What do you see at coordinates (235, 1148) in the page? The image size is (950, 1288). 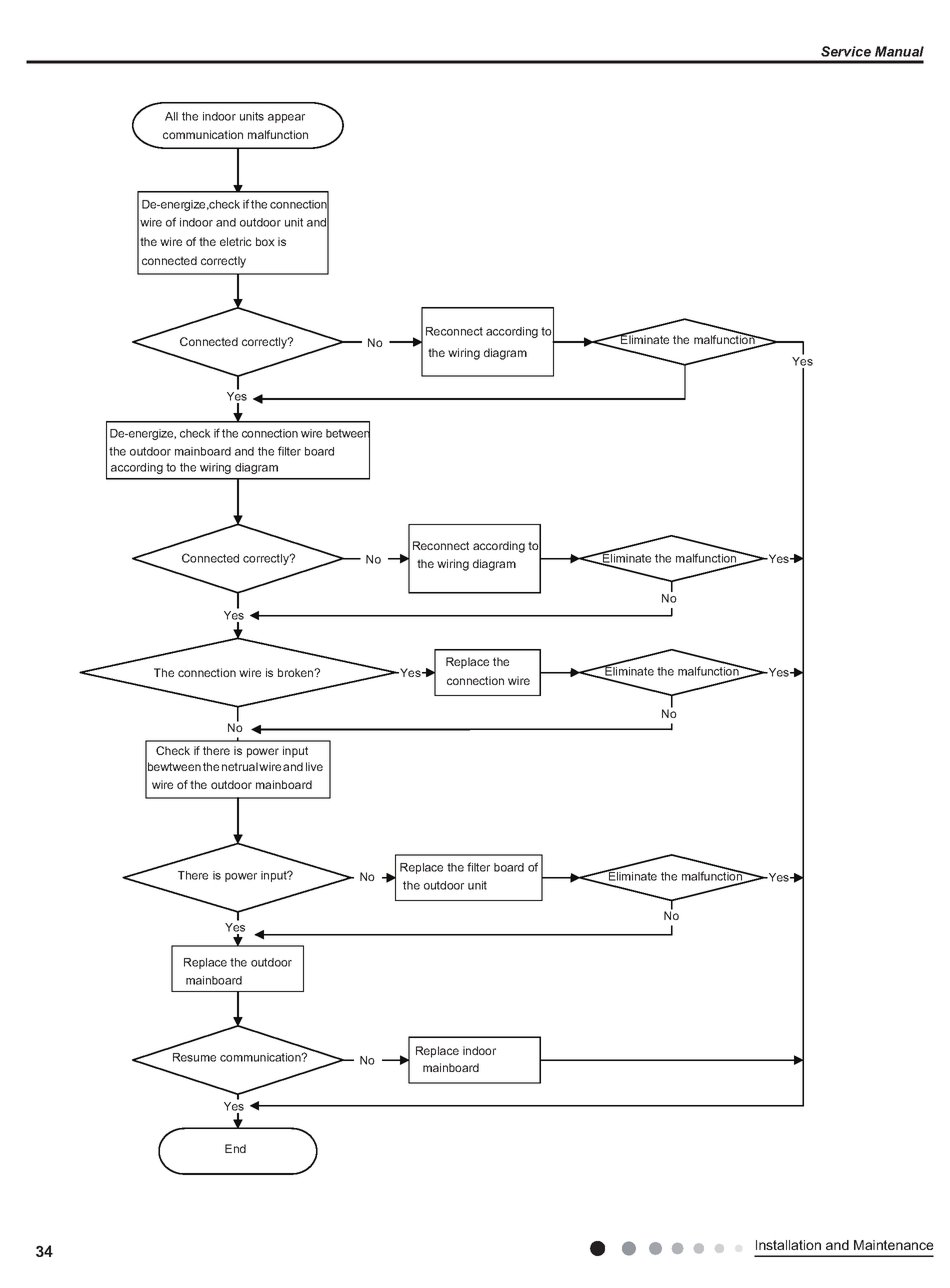 I see `End` at bounding box center [235, 1148].
